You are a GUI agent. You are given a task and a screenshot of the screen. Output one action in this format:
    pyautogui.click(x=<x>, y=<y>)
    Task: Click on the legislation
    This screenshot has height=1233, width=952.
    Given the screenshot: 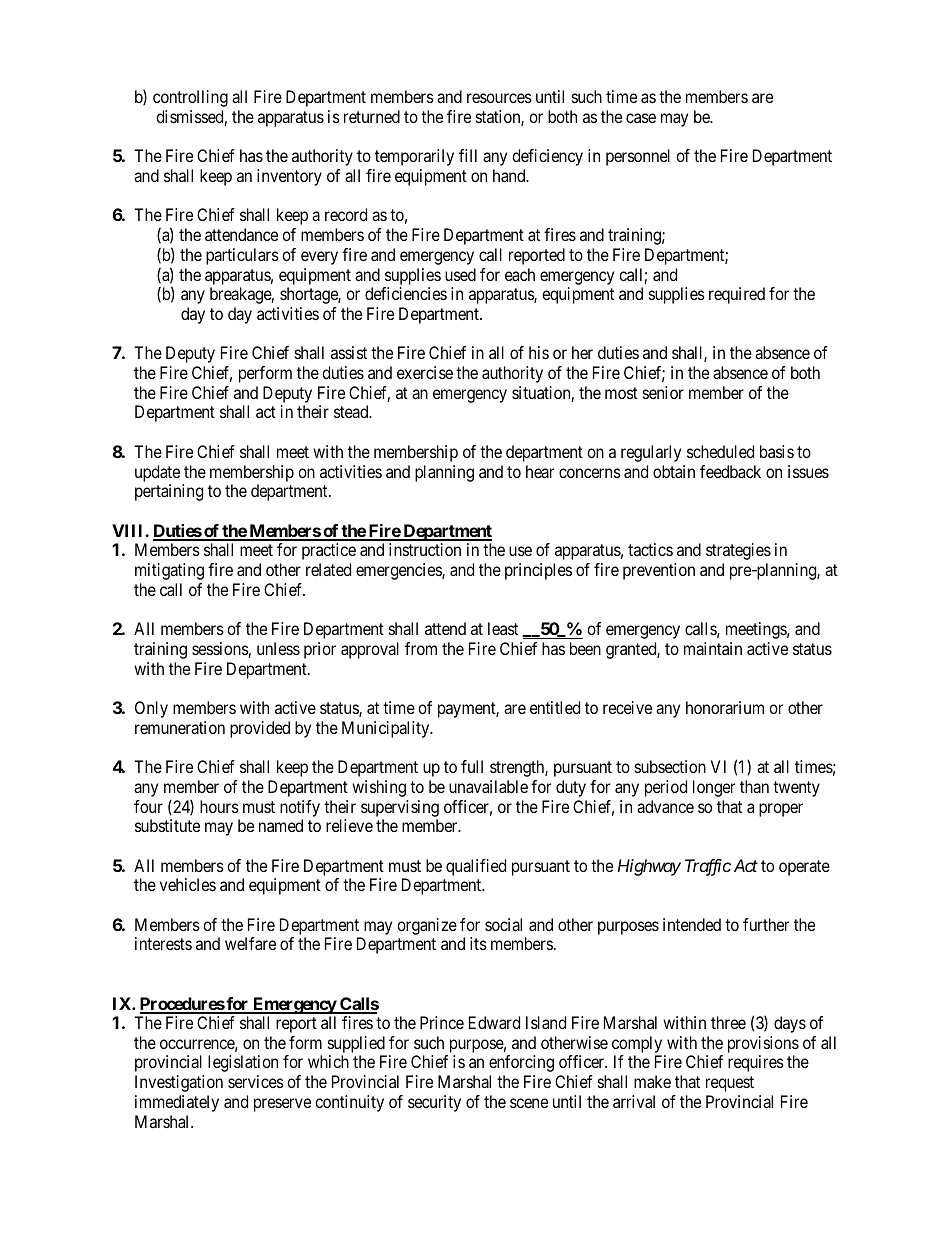 What is the action you would take?
    pyautogui.click(x=243, y=1063)
